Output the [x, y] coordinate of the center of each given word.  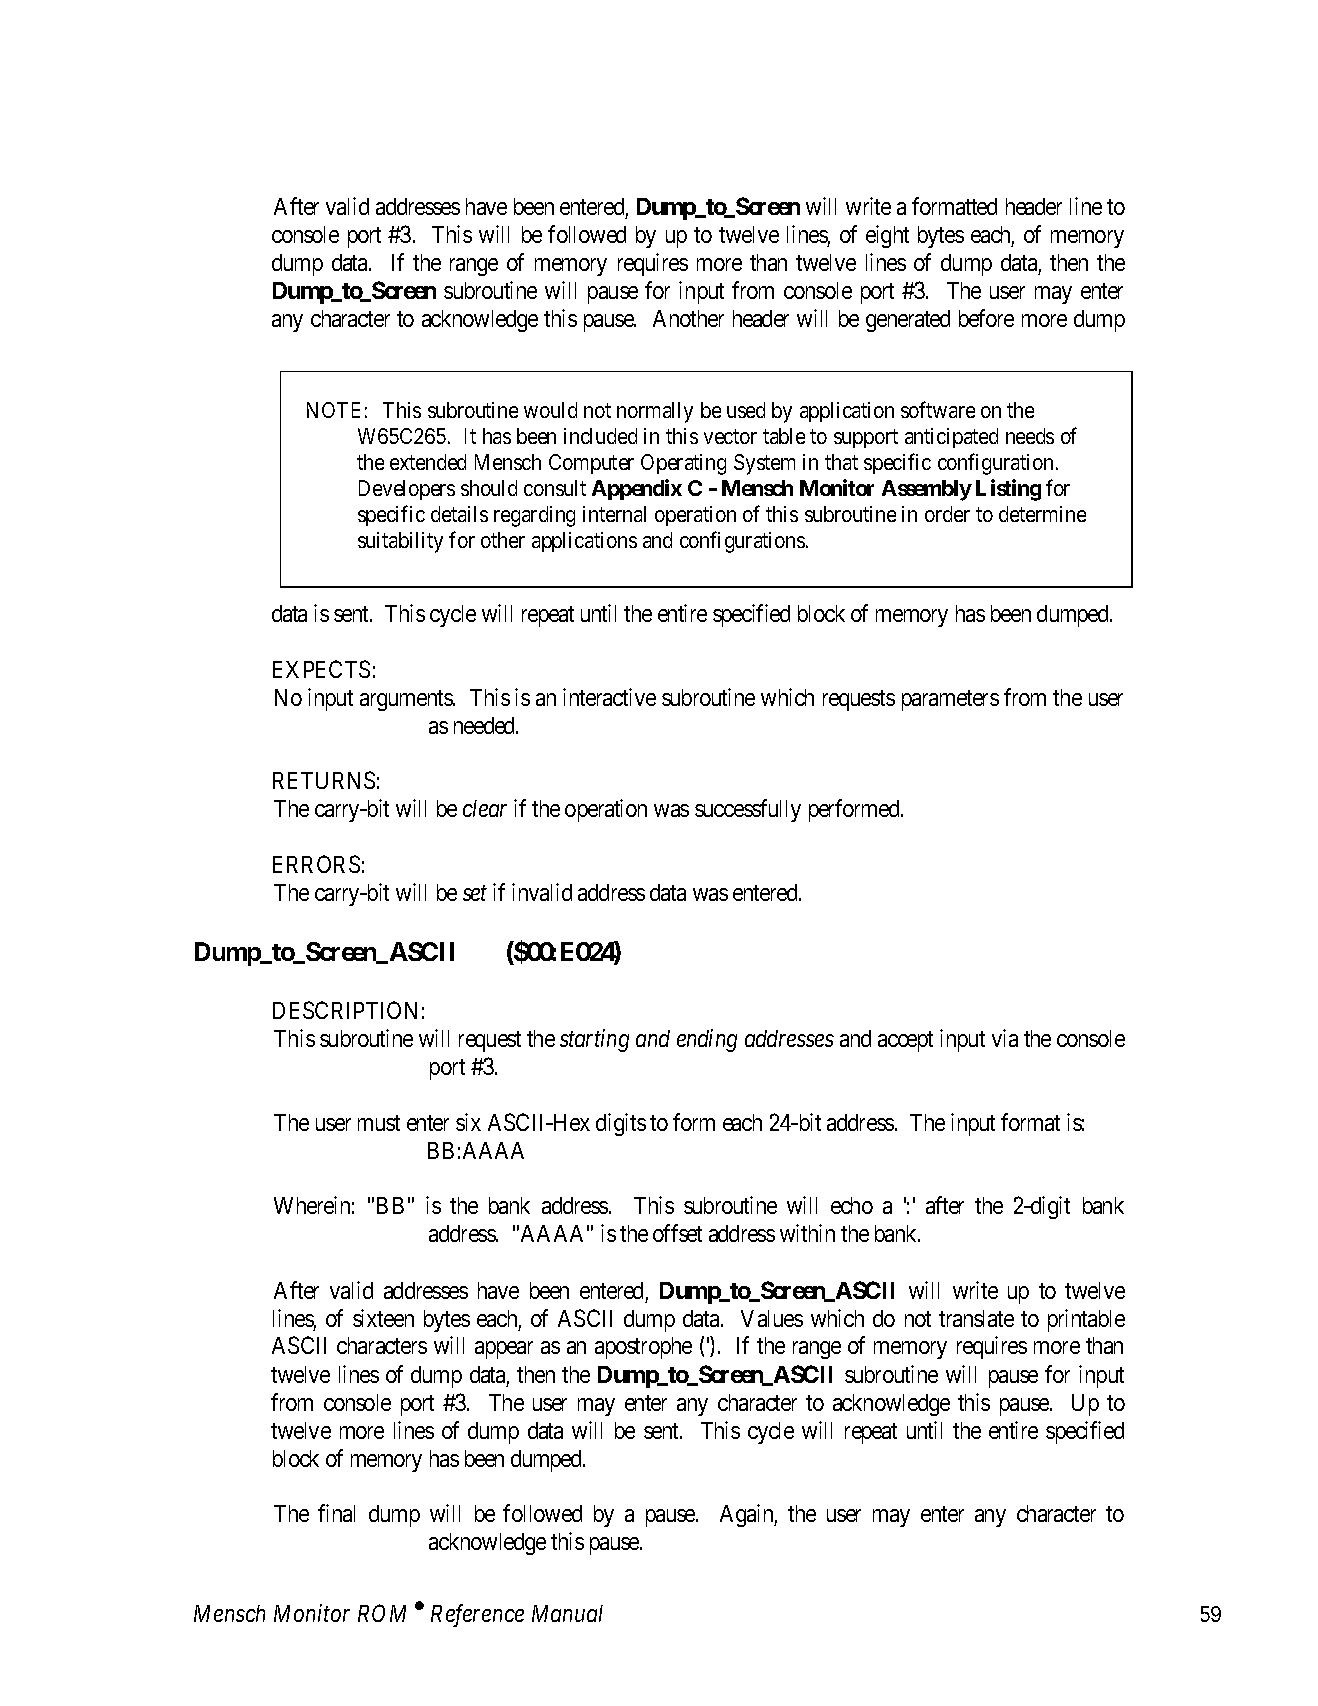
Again [748, 1515]
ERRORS [316, 864]
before [986, 318]
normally [655, 412]
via [1005, 1038]
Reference [477, 1615]
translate [976, 1318]
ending [707, 1040]
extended [428, 462]
